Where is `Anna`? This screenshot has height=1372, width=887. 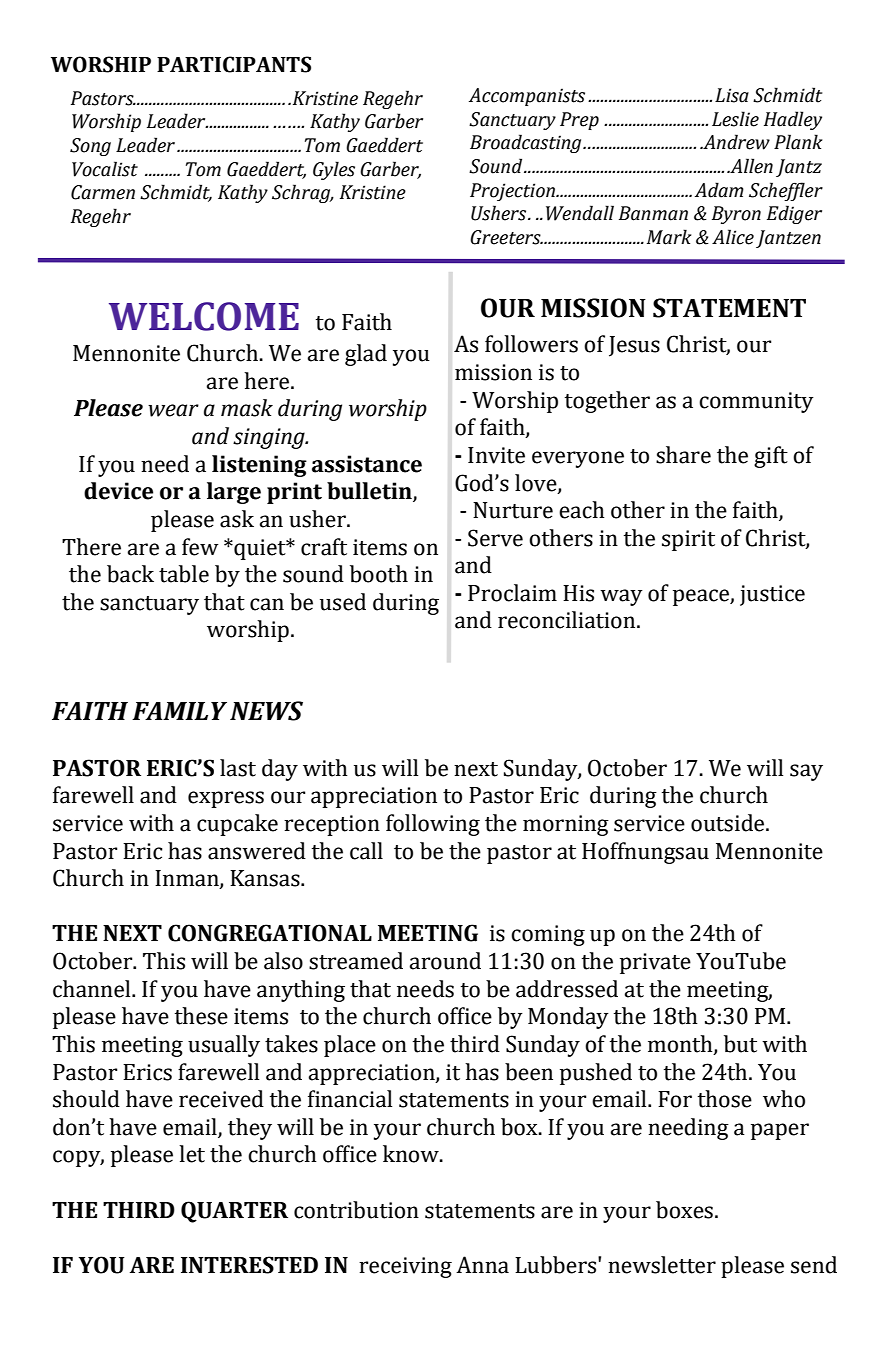
Anna is located at coordinates (482, 1265).
